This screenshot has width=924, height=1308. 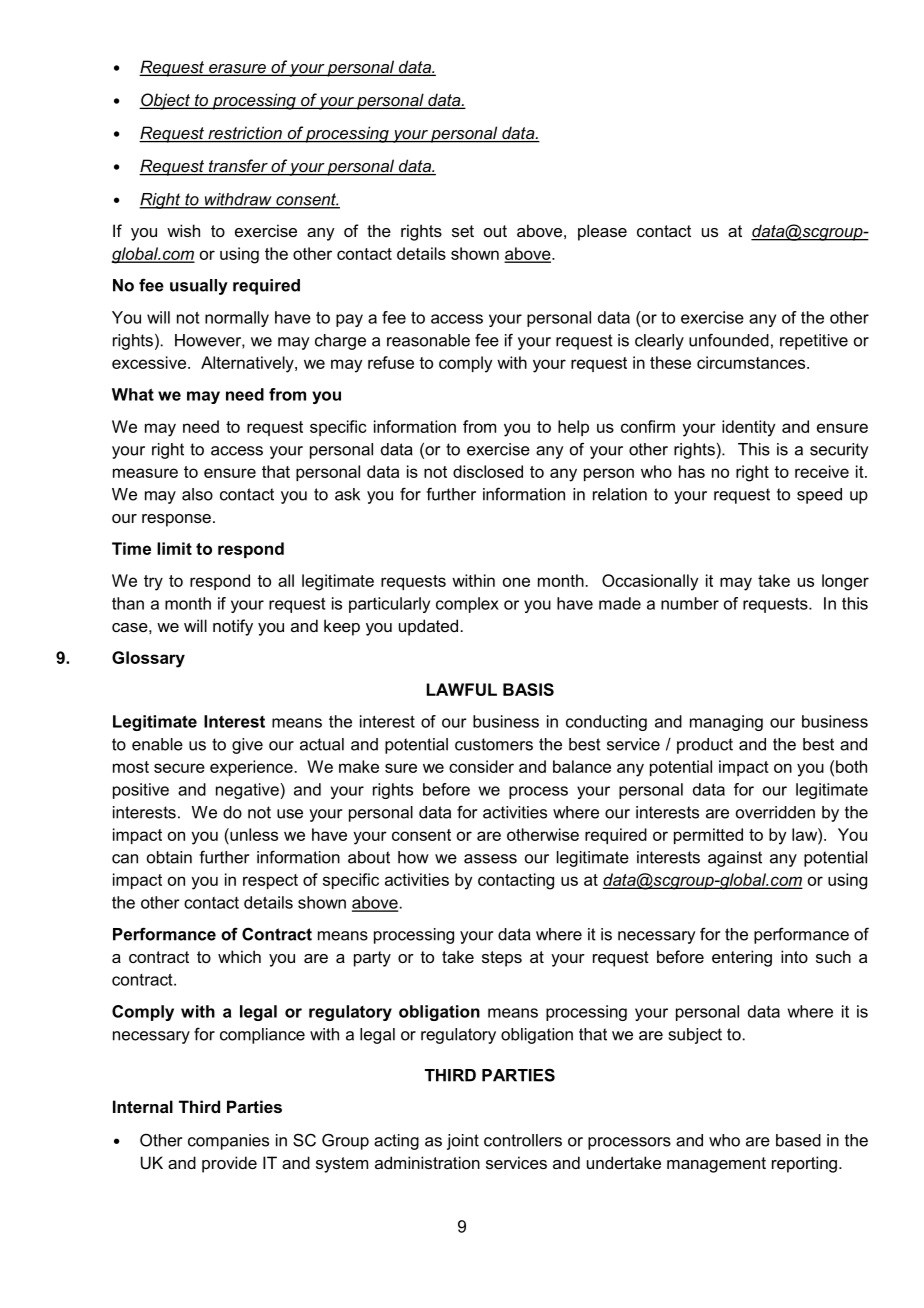 I want to click on set, so click(x=463, y=231).
